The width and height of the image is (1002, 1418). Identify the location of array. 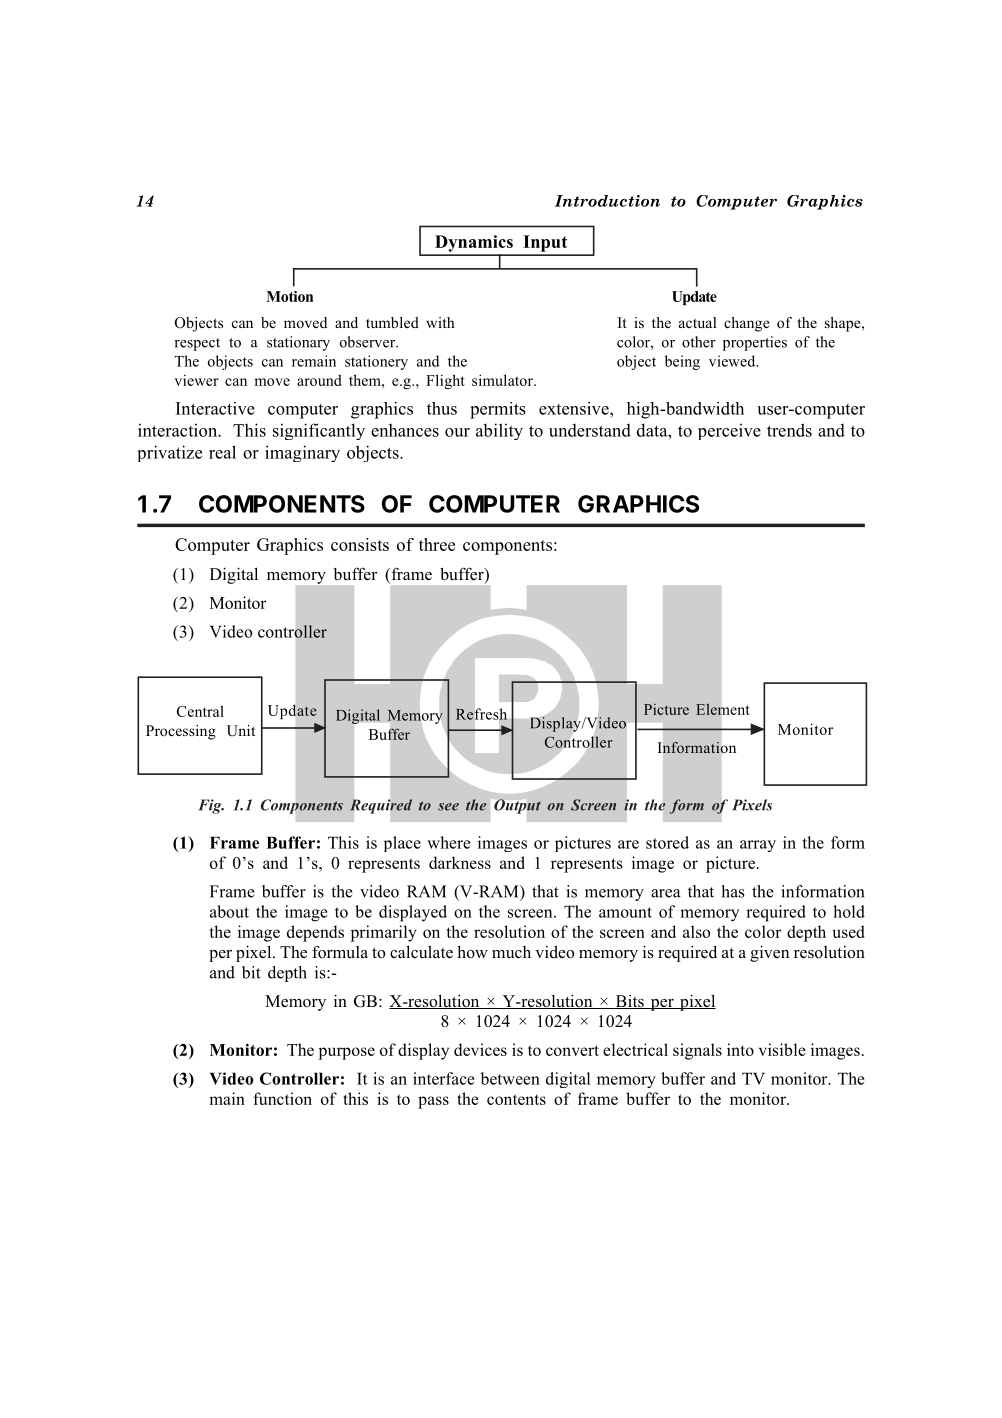
(758, 846).
